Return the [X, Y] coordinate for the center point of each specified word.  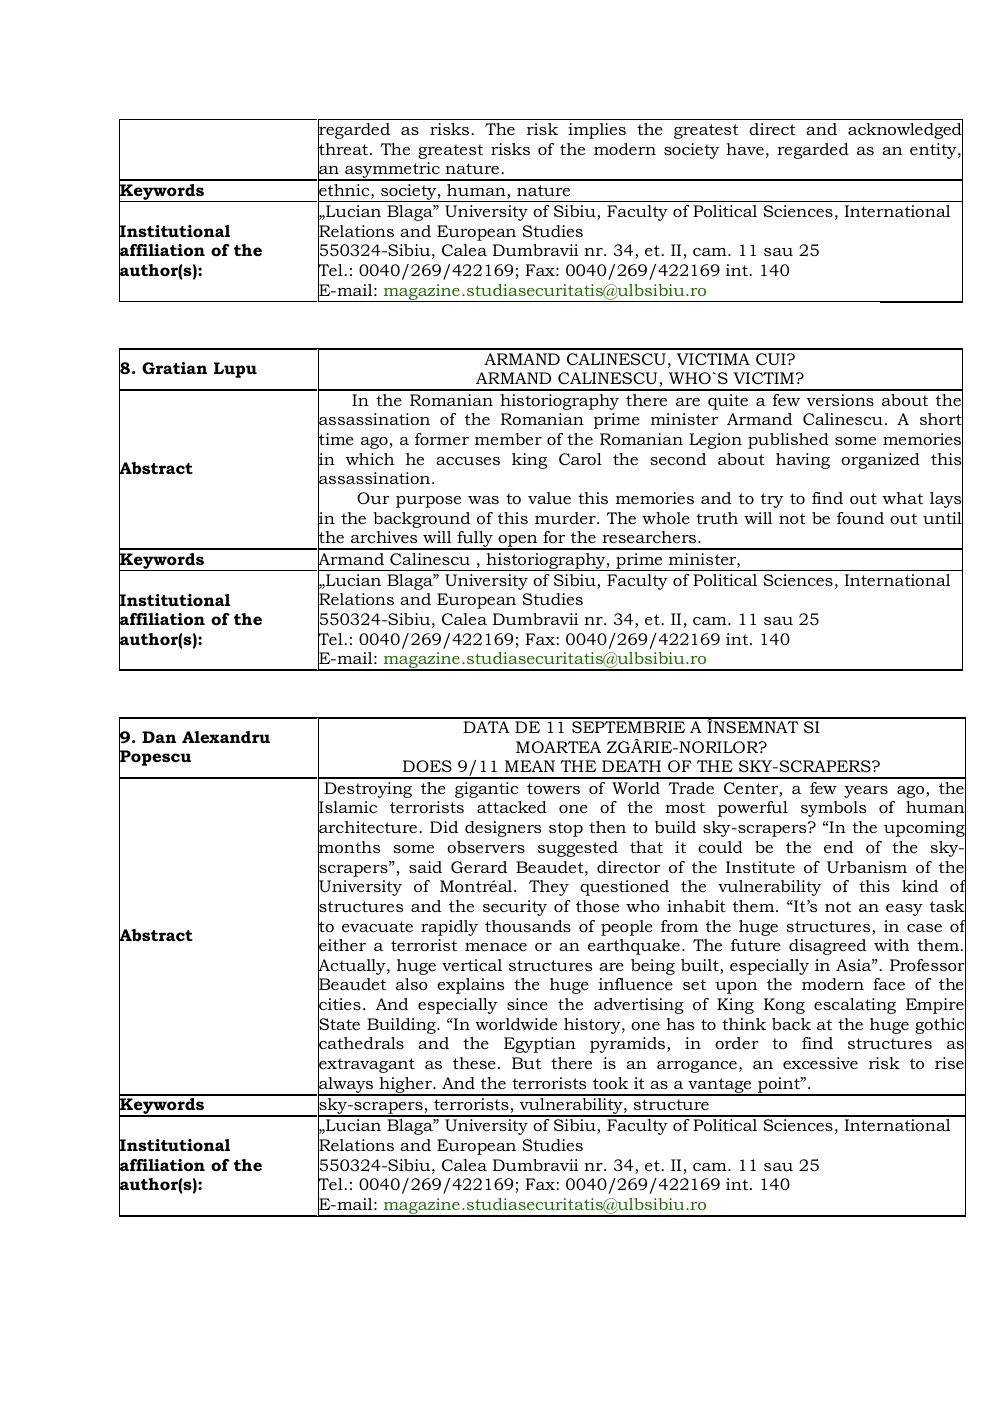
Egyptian [540, 1045]
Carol [580, 459]
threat [344, 149]
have [745, 149]
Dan [159, 737]
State [339, 1024]
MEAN [530, 766]
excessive [820, 1063]
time [336, 439]
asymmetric [392, 171]
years [866, 792]
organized [880, 461]
